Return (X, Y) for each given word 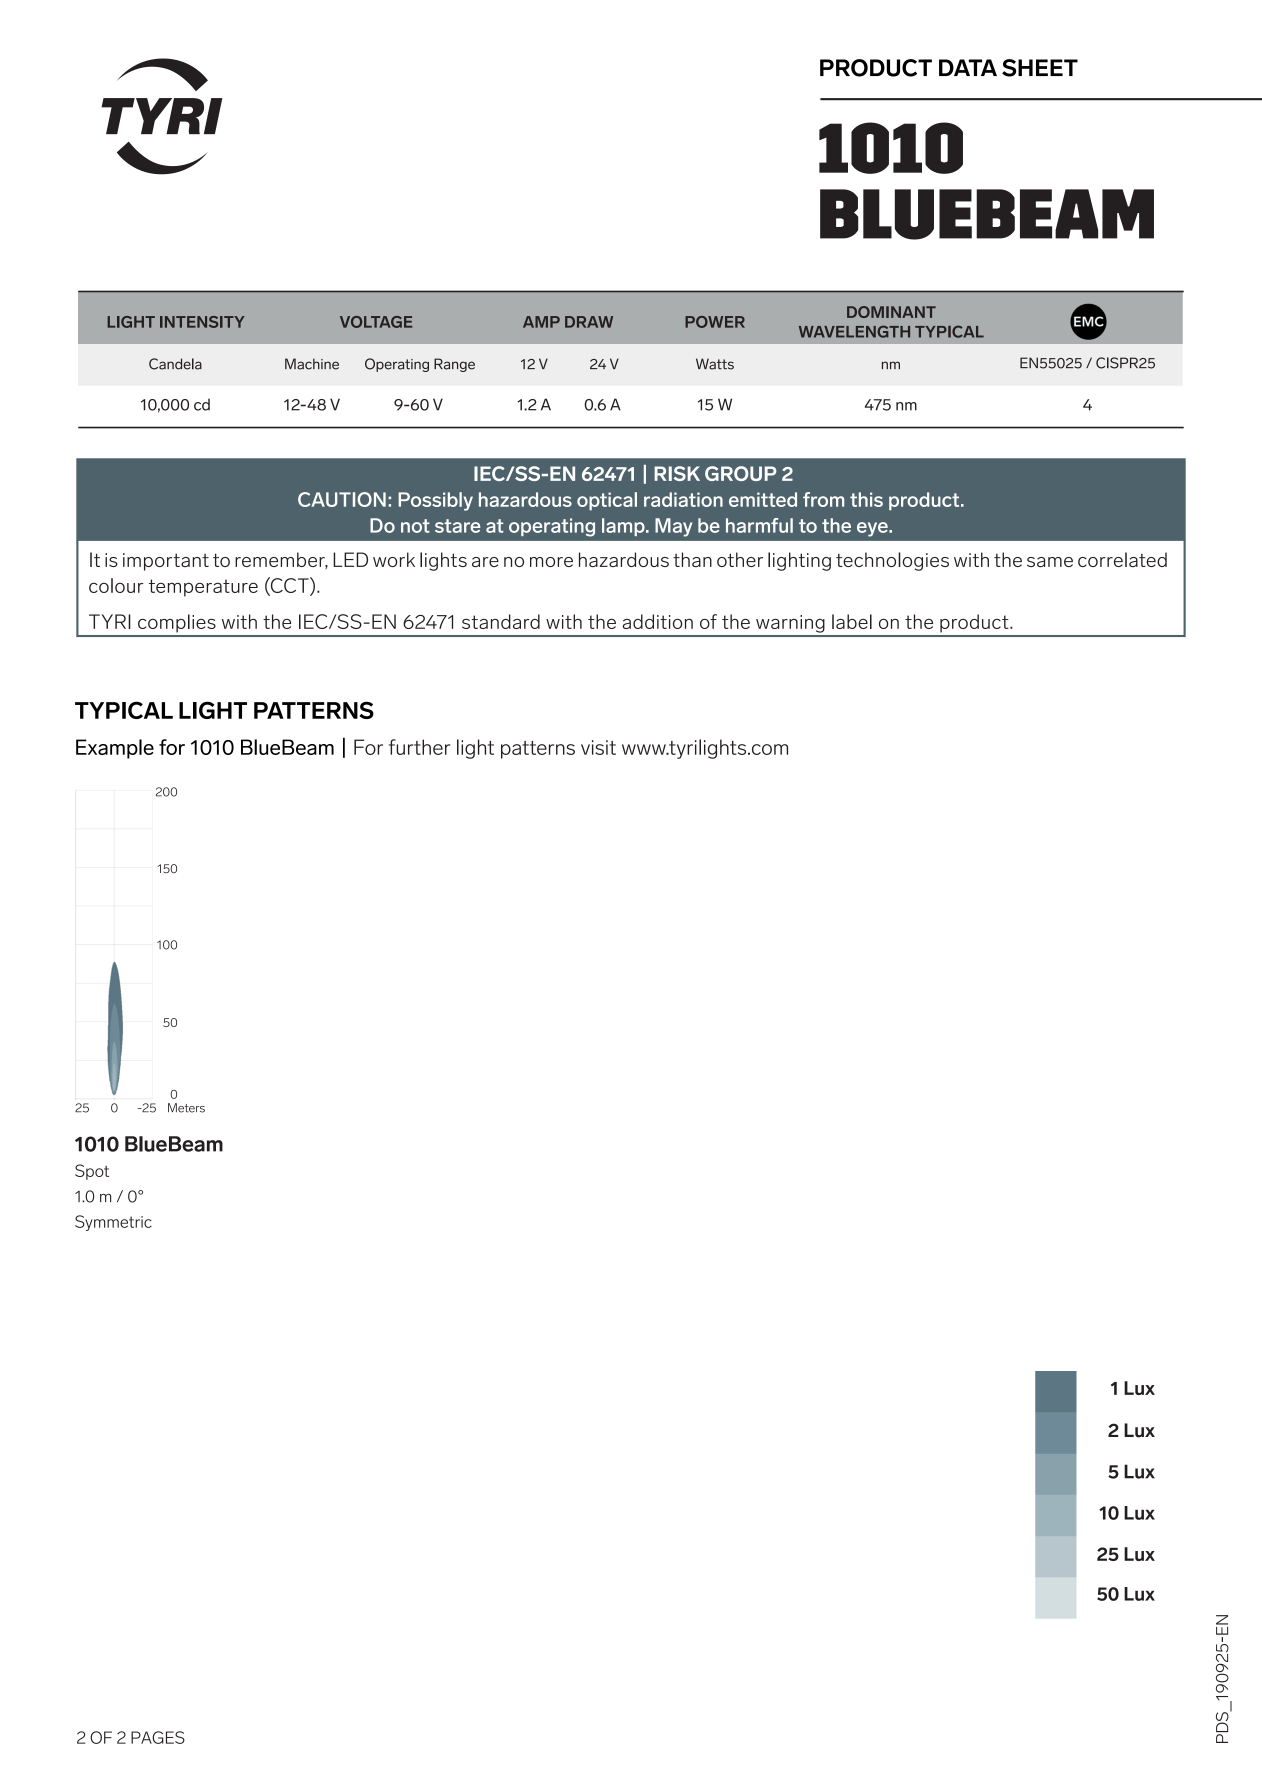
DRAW (589, 322)
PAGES (158, 1737)
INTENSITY (202, 322)
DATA (968, 67)
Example (115, 749)
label (852, 621)
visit (598, 747)
